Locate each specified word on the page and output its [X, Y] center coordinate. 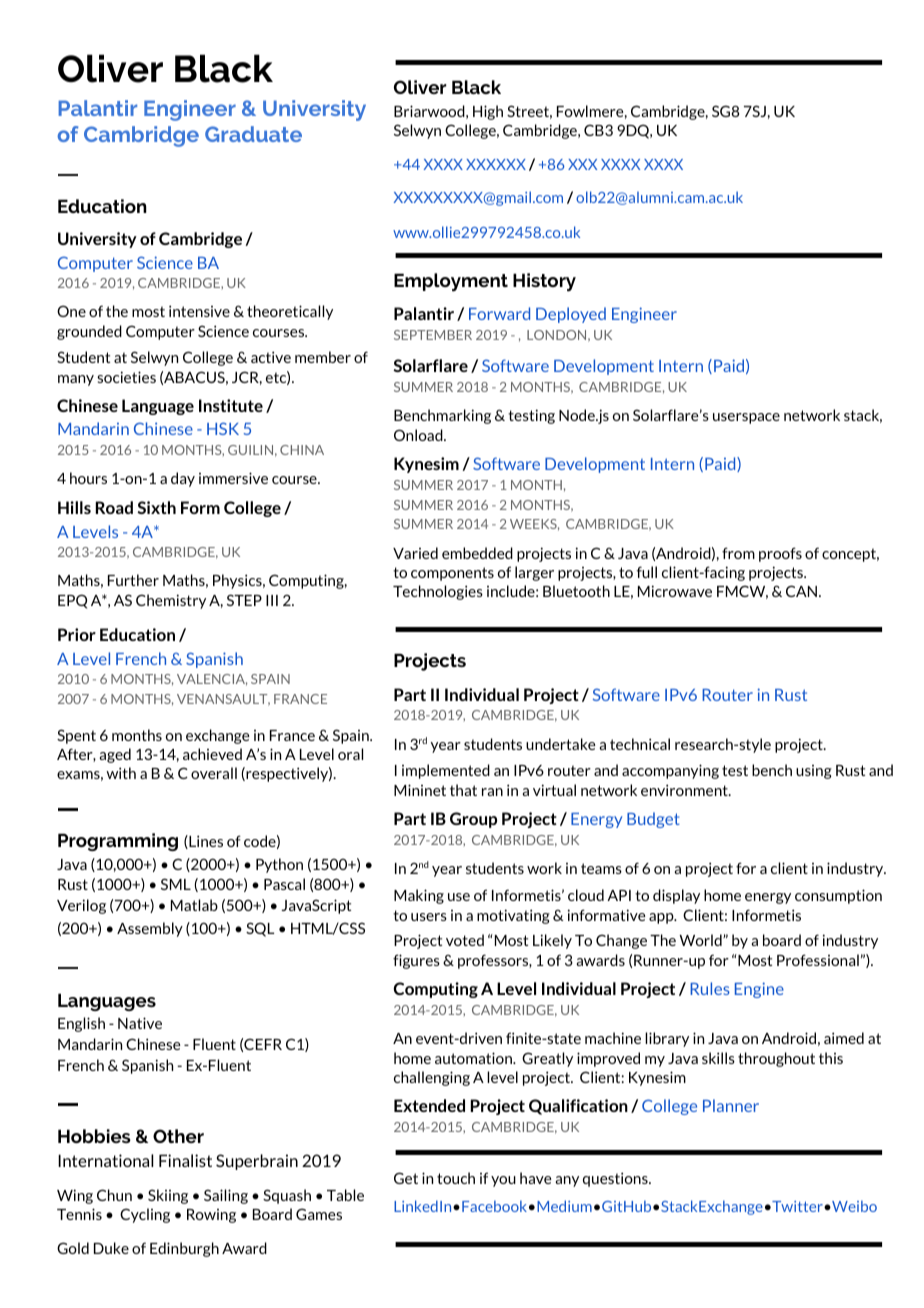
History [544, 282]
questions [616, 1179]
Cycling [145, 1215]
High [488, 112]
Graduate [253, 134]
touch [456, 1178]
